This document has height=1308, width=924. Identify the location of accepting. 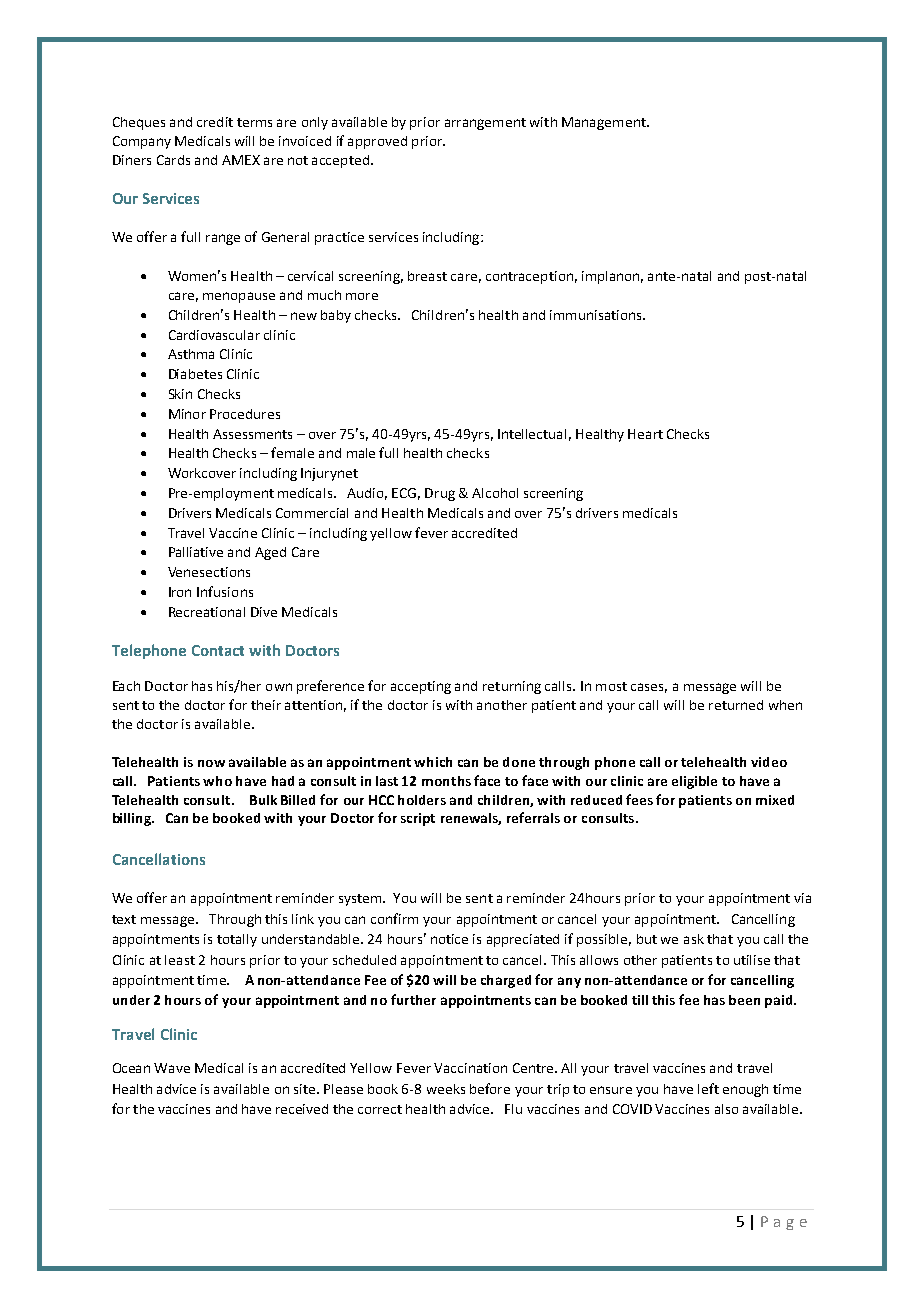
(421, 687).
